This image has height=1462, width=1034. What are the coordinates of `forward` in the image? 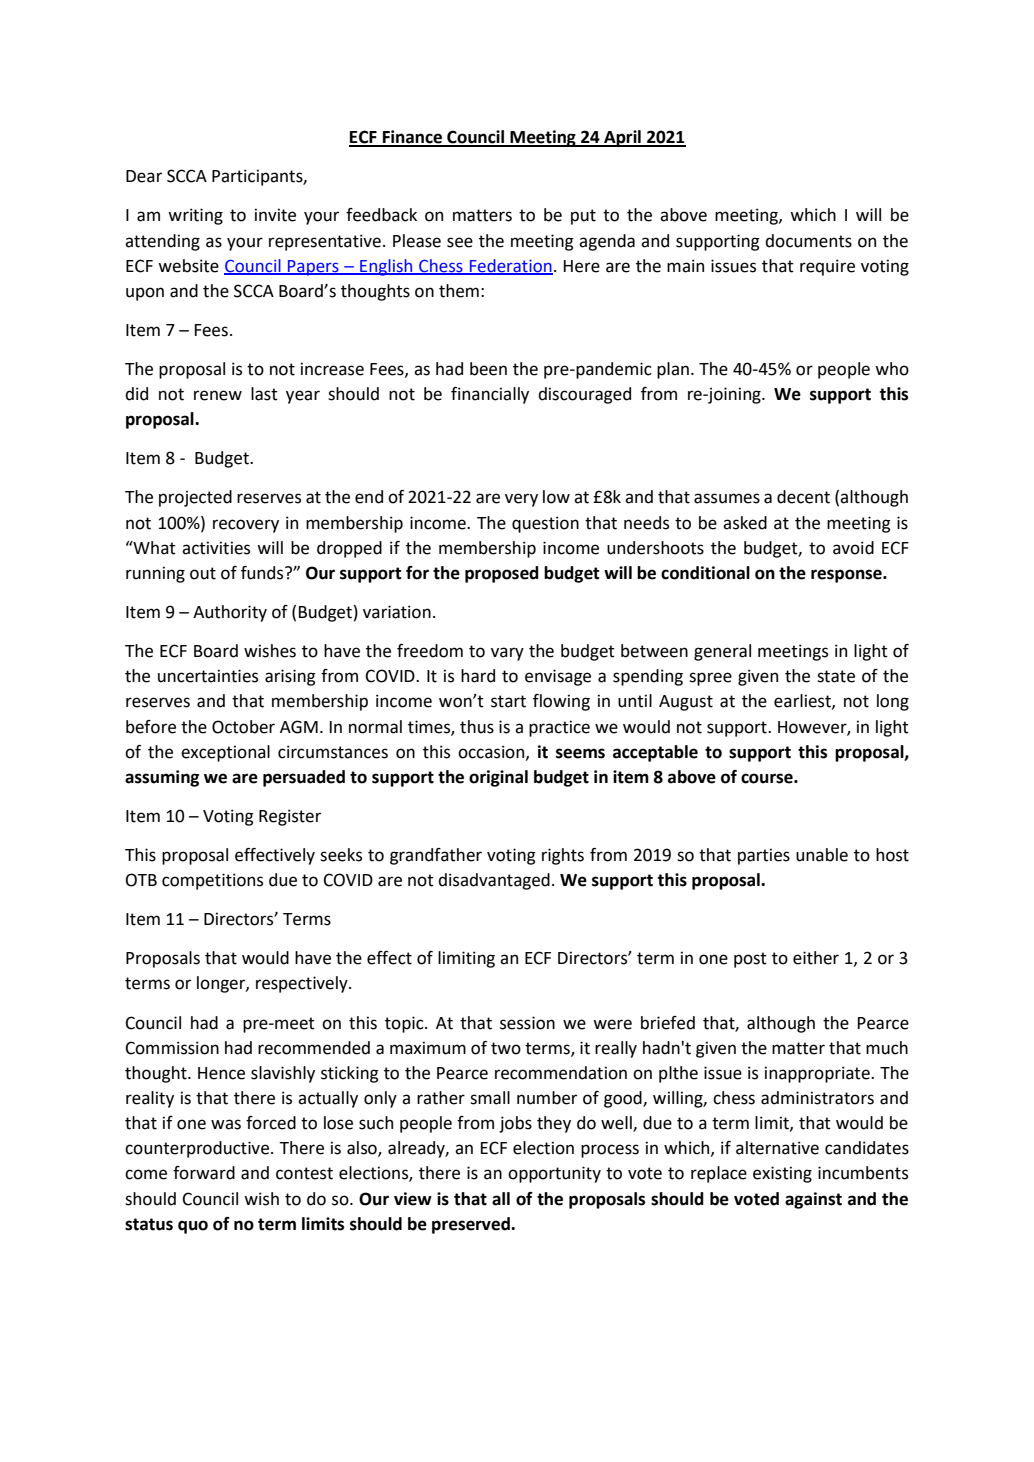 It's located at (204, 1173).
